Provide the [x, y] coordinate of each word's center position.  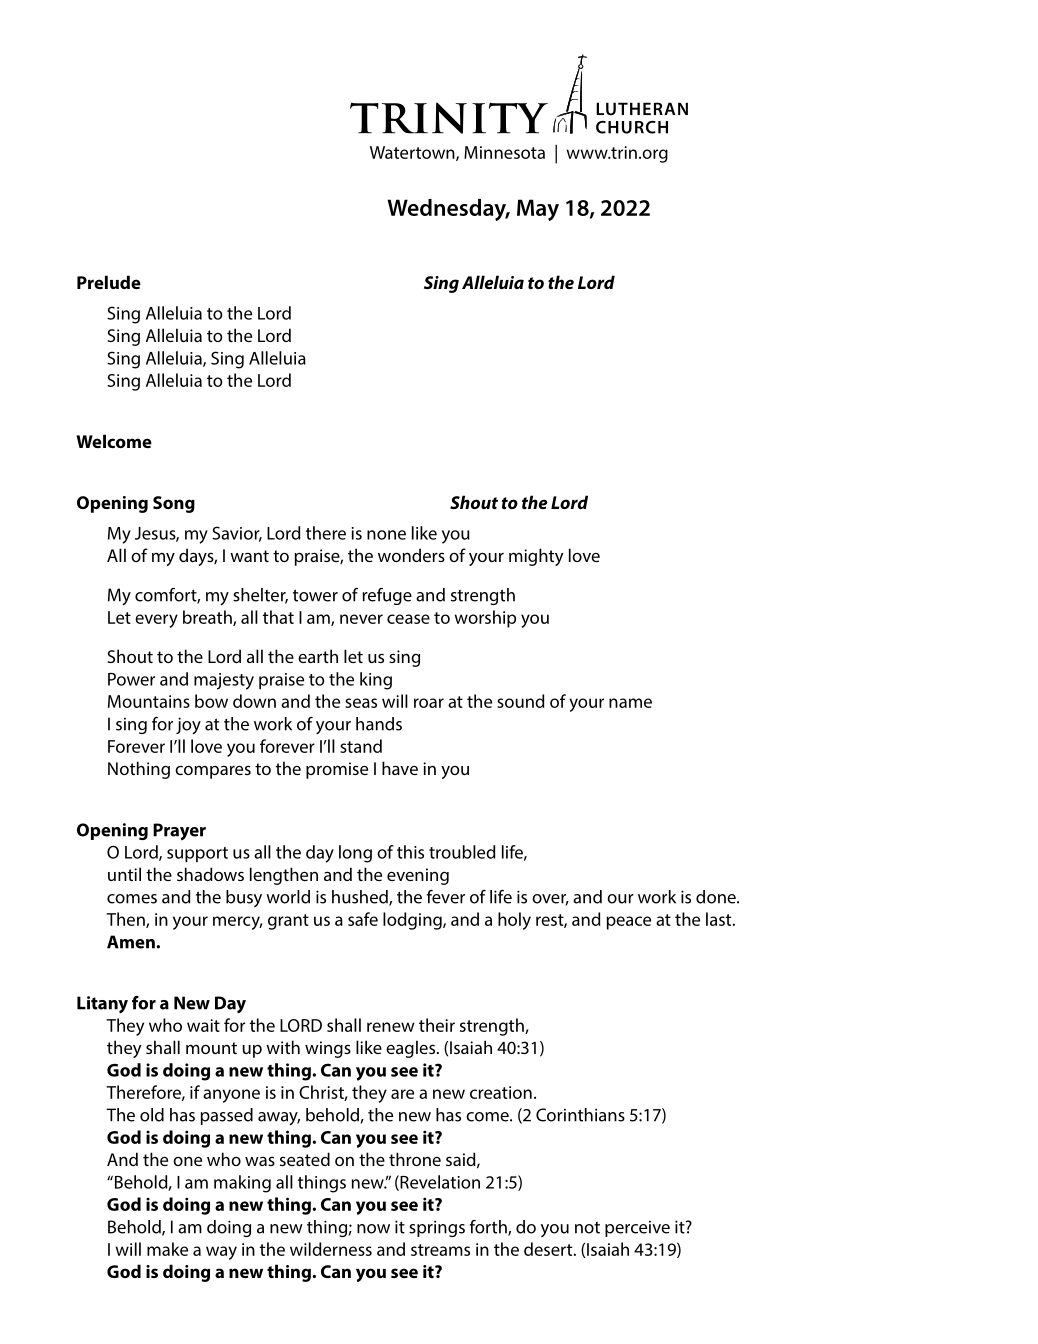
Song [174, 504]
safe [363, 919]
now [373, 1229]
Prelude [109, 282]
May [538, 210]
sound [520, 701]
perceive [637, 1229]
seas [361, 703]
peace [629, 923]
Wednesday [448, 210]
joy [188, 726]
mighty [536, 557]
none [386, 535]
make [167, 1249]
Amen [132, 942]
